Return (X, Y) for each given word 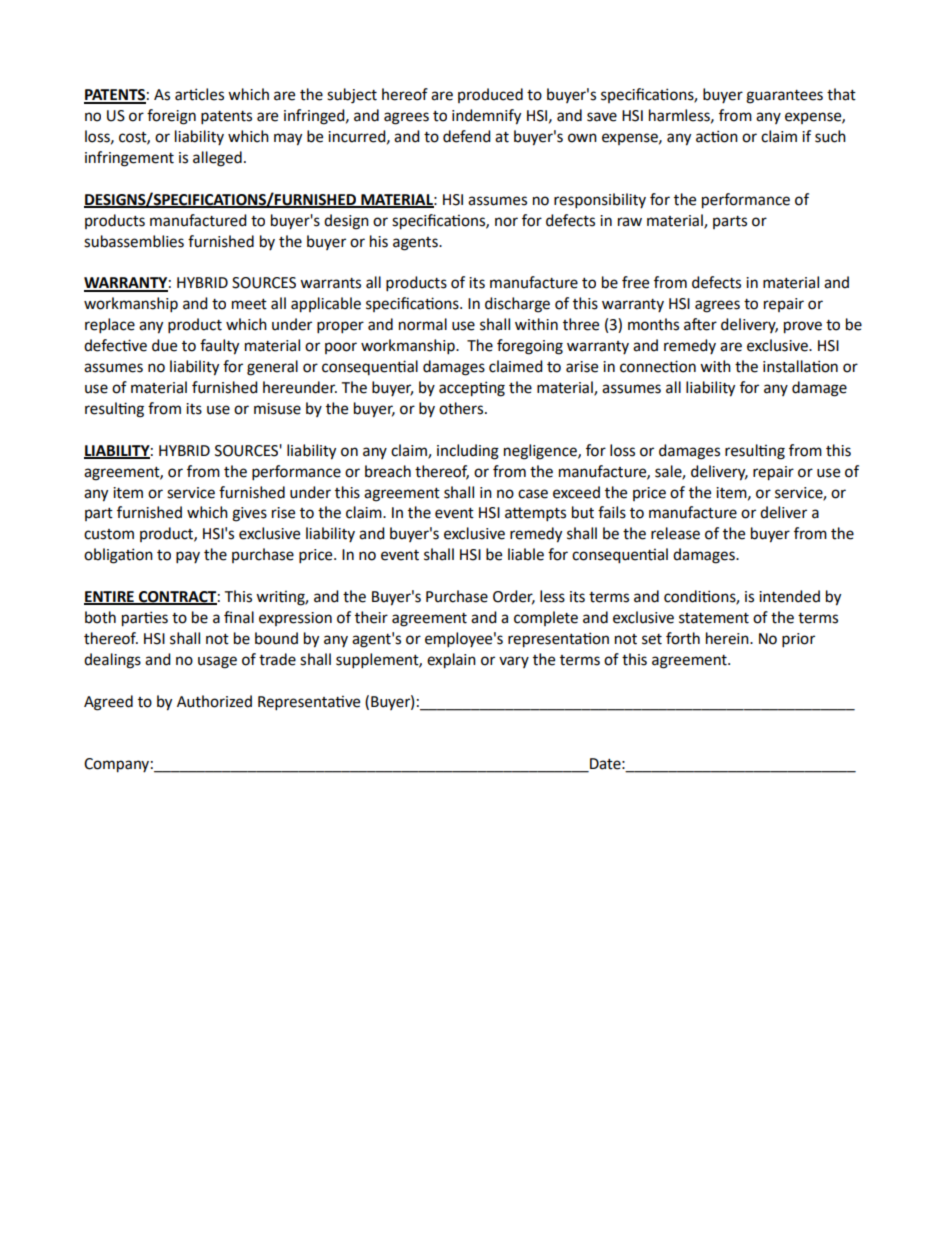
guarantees (784, 97)
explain (451, 661)
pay (188, 557)
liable (526, 554)
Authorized (214, 701)
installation (800, 366)
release (675, 533)
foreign (171, 117)
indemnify (486, 117)
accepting (472, 389)
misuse (277, 409)
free (635, 282)
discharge (517, 305)
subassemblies (134, 241)
